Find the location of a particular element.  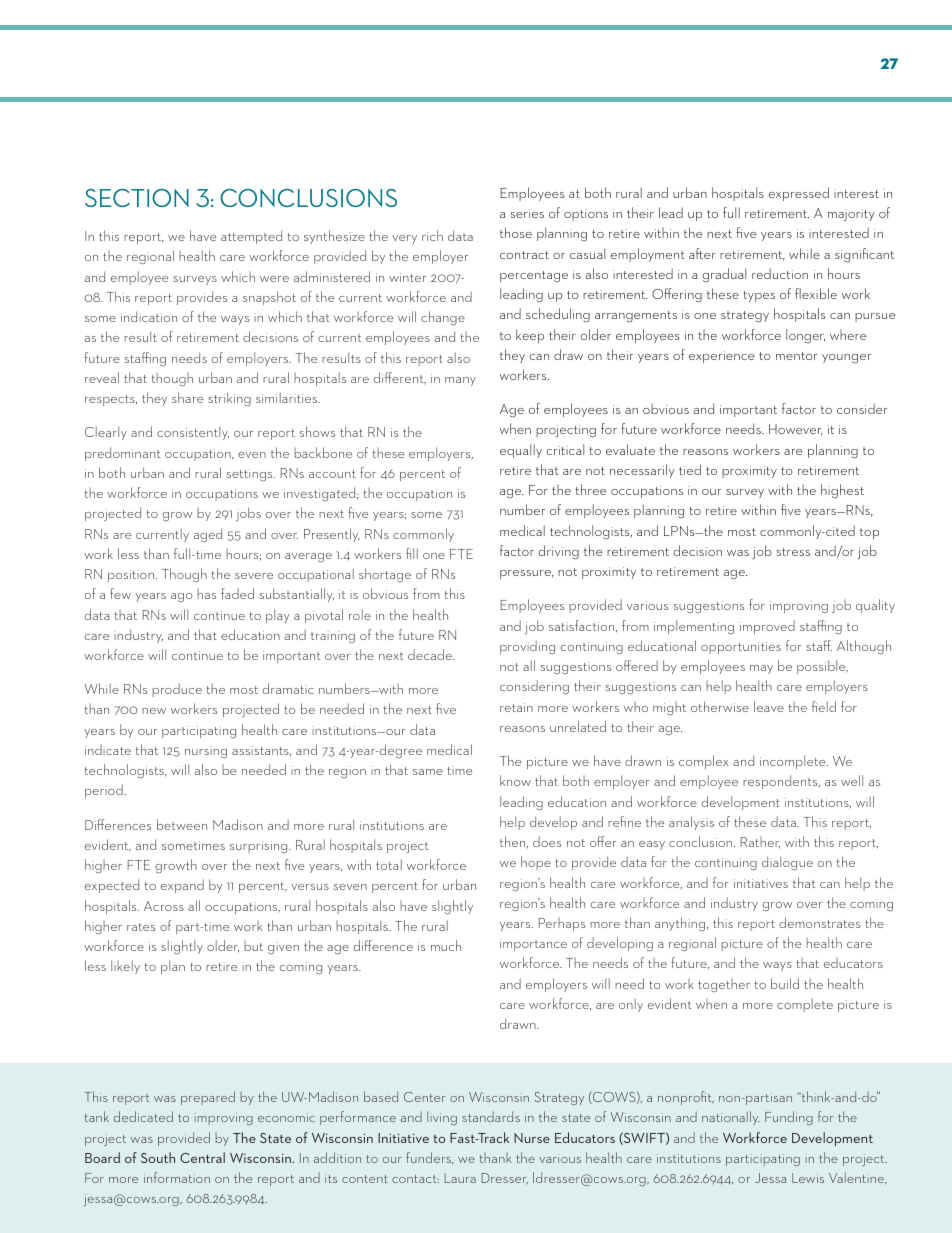

driving is located at coordinates (559, 552).
